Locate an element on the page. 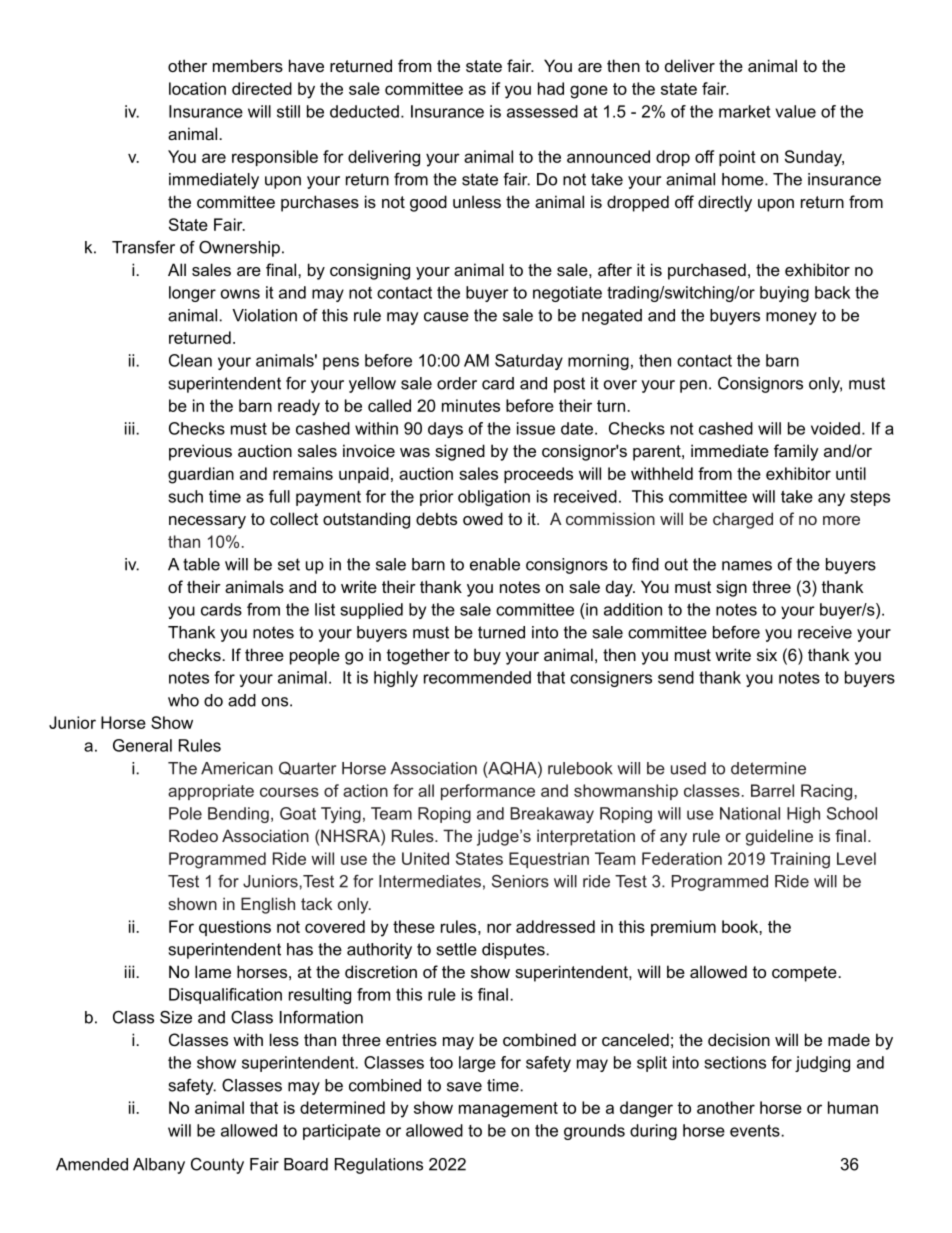 This page has width=952, height=1233. location is located at coordinates (197, 88).
